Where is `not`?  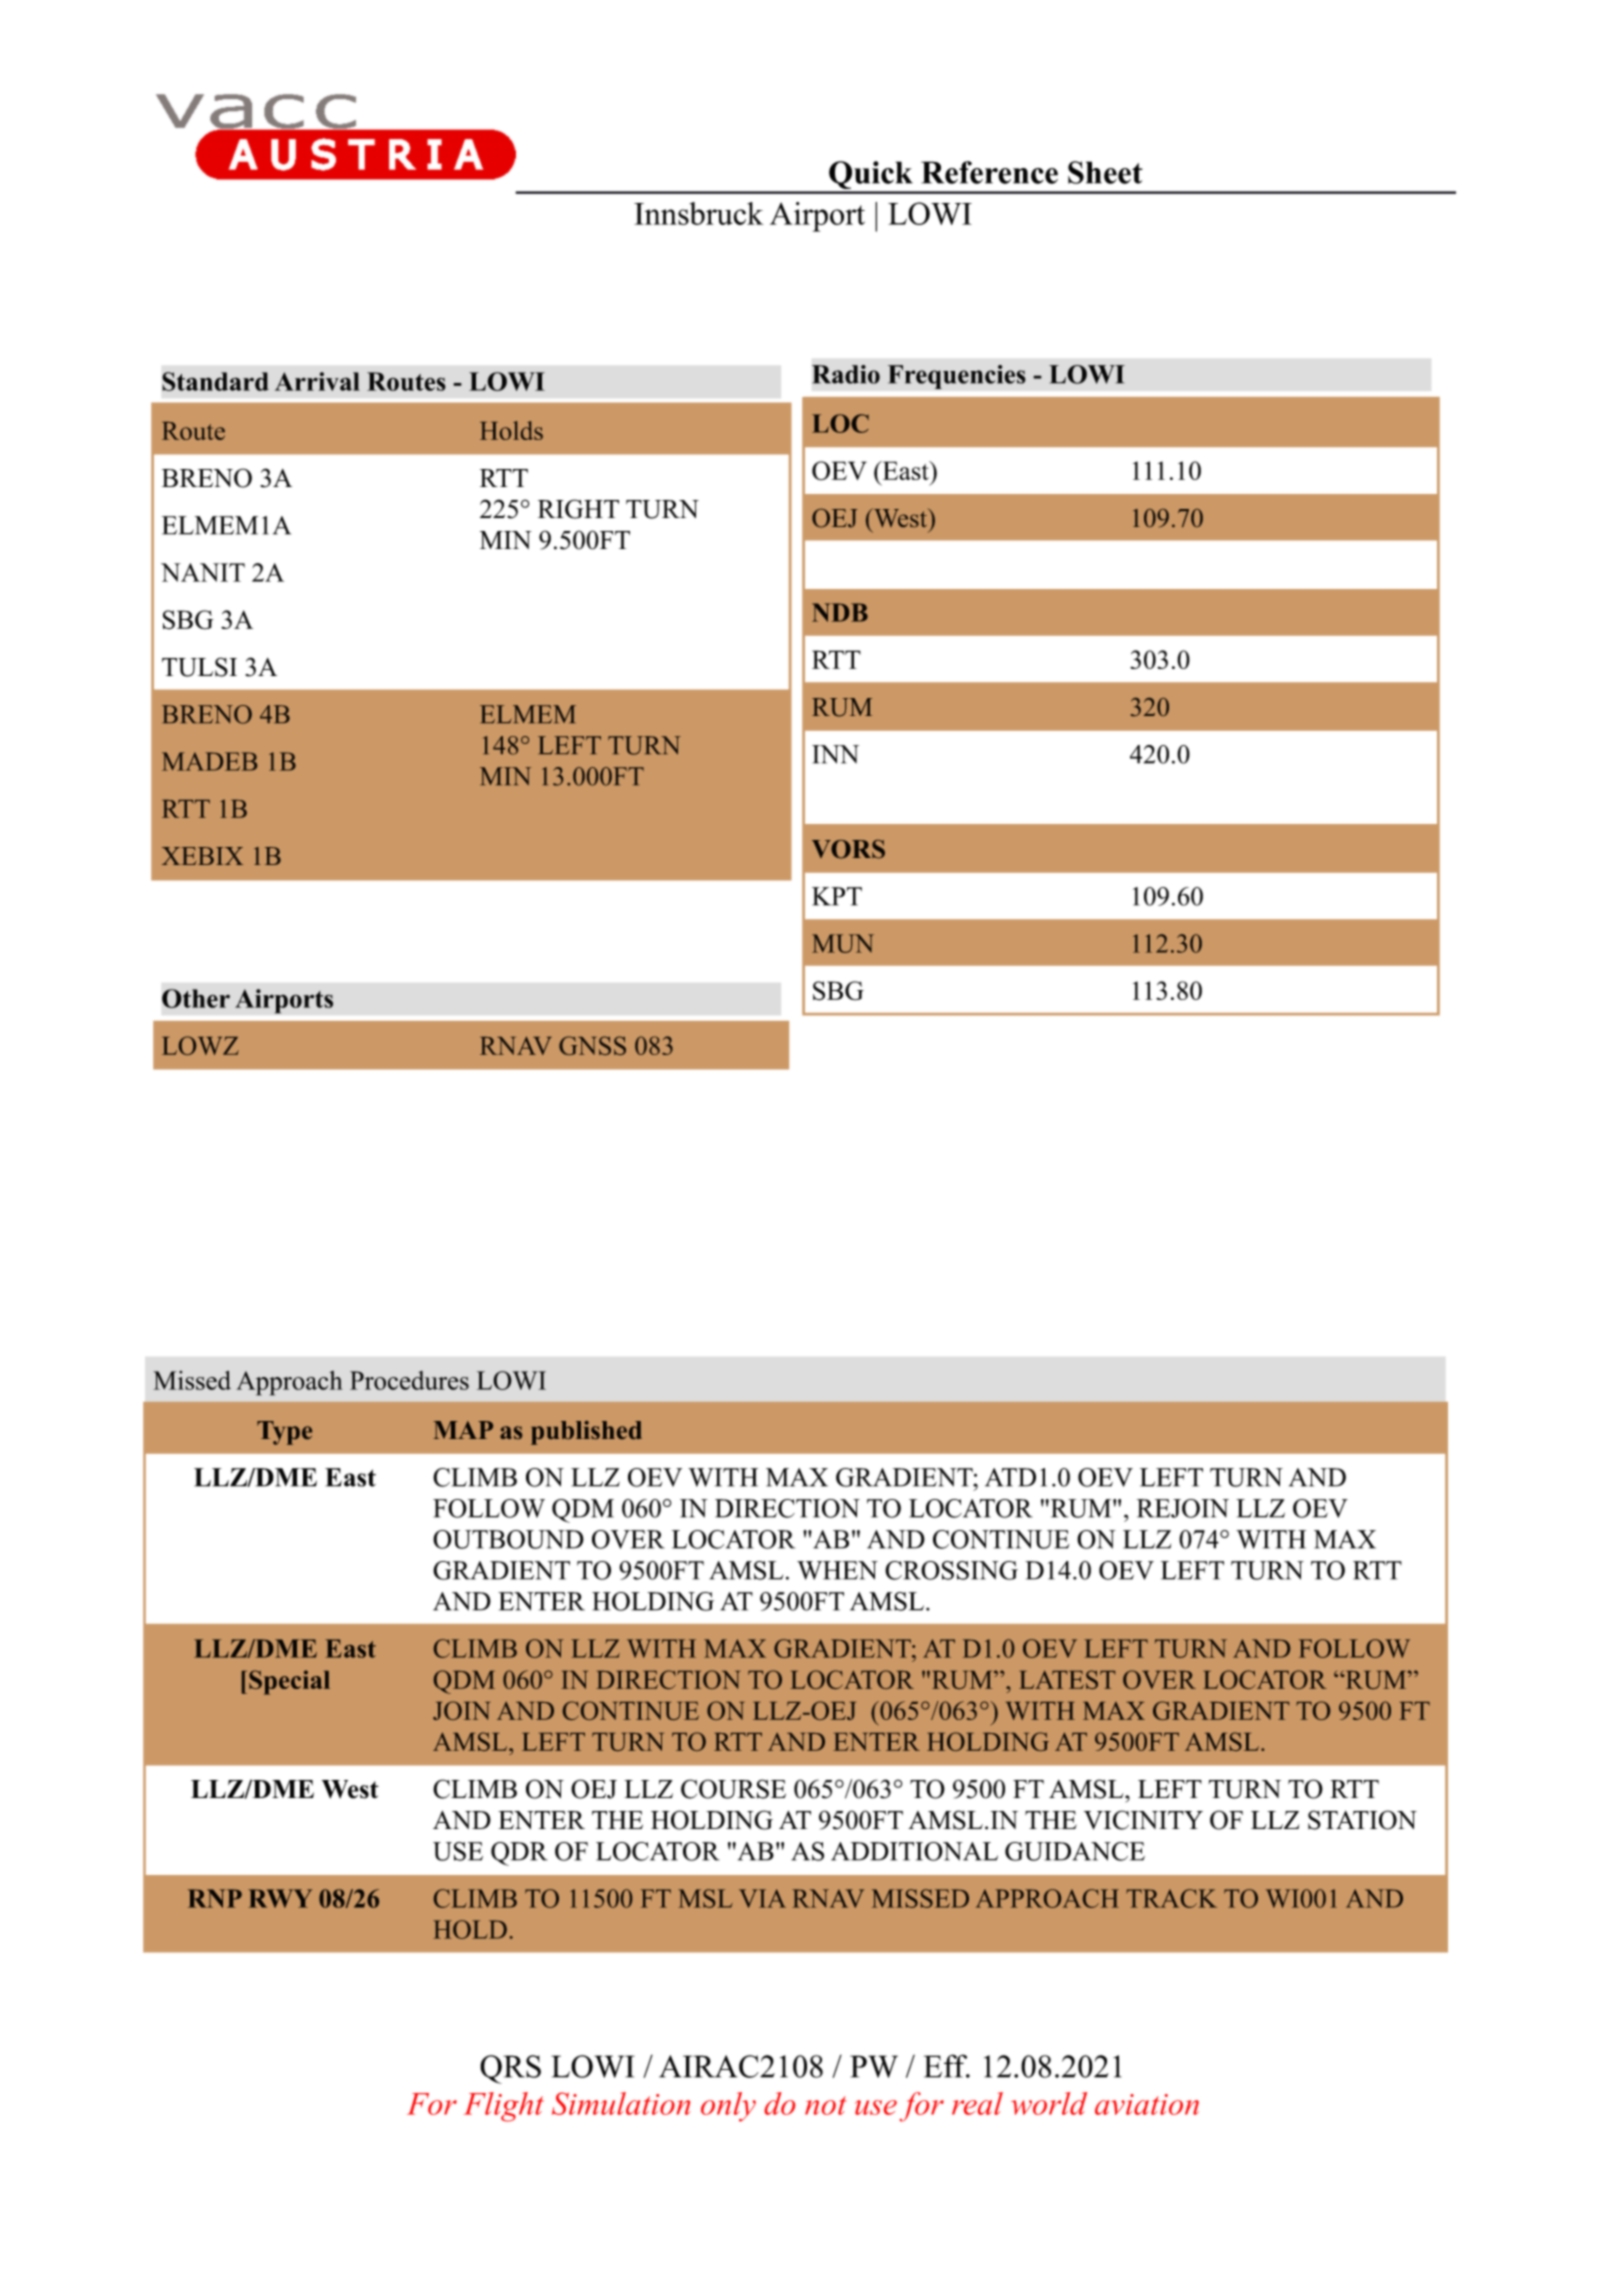
not is located at coordinates (826, 2105).
